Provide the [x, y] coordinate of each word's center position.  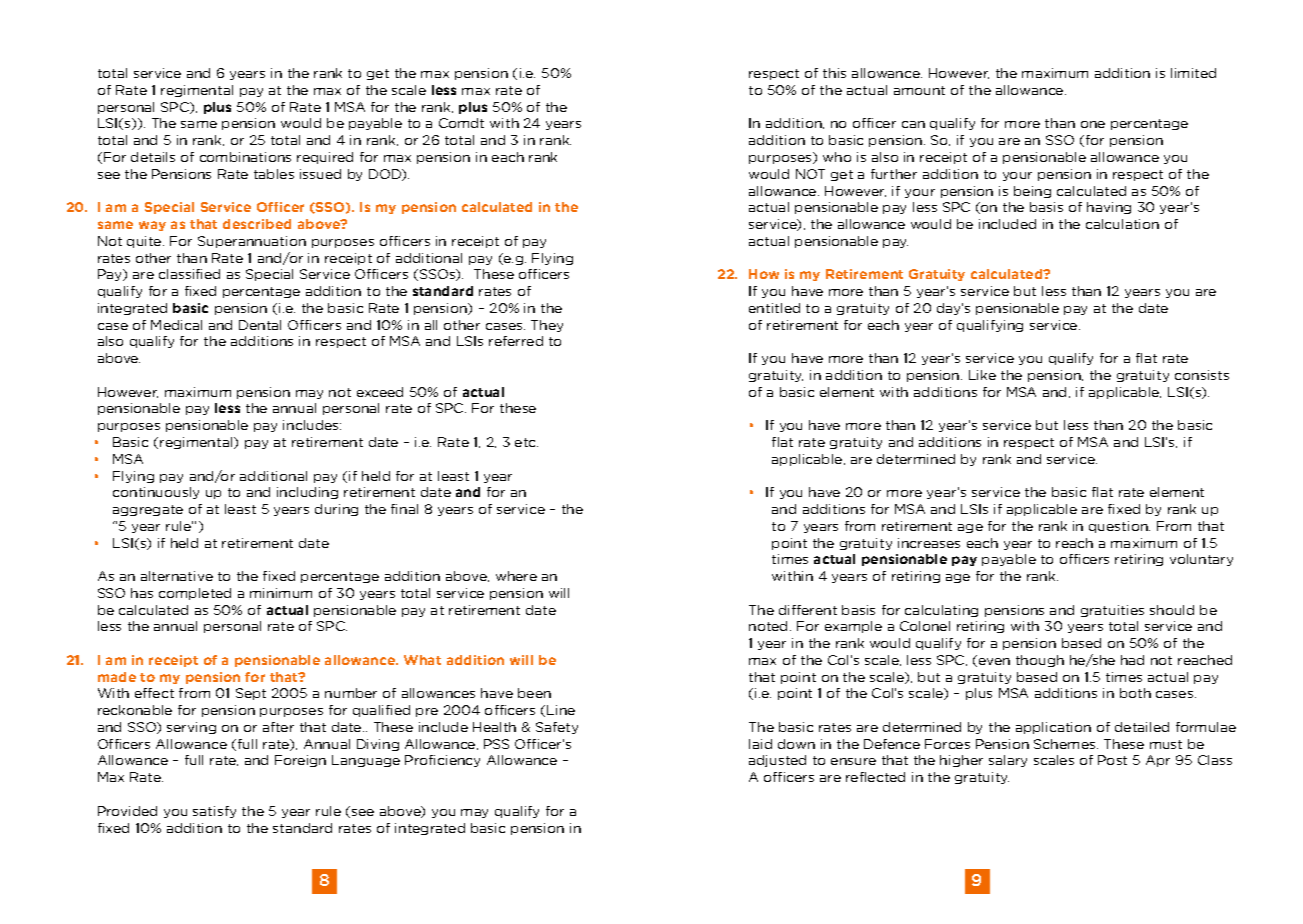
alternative [177, 576]
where [516, 576]
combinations [245, 157]
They [547, 326]
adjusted [777, 761]
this [834, 73]
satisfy [214, 812]
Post [1112, 760]
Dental [260, 325]
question [1119, 527]
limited [1193, 73]
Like [982, 375]
